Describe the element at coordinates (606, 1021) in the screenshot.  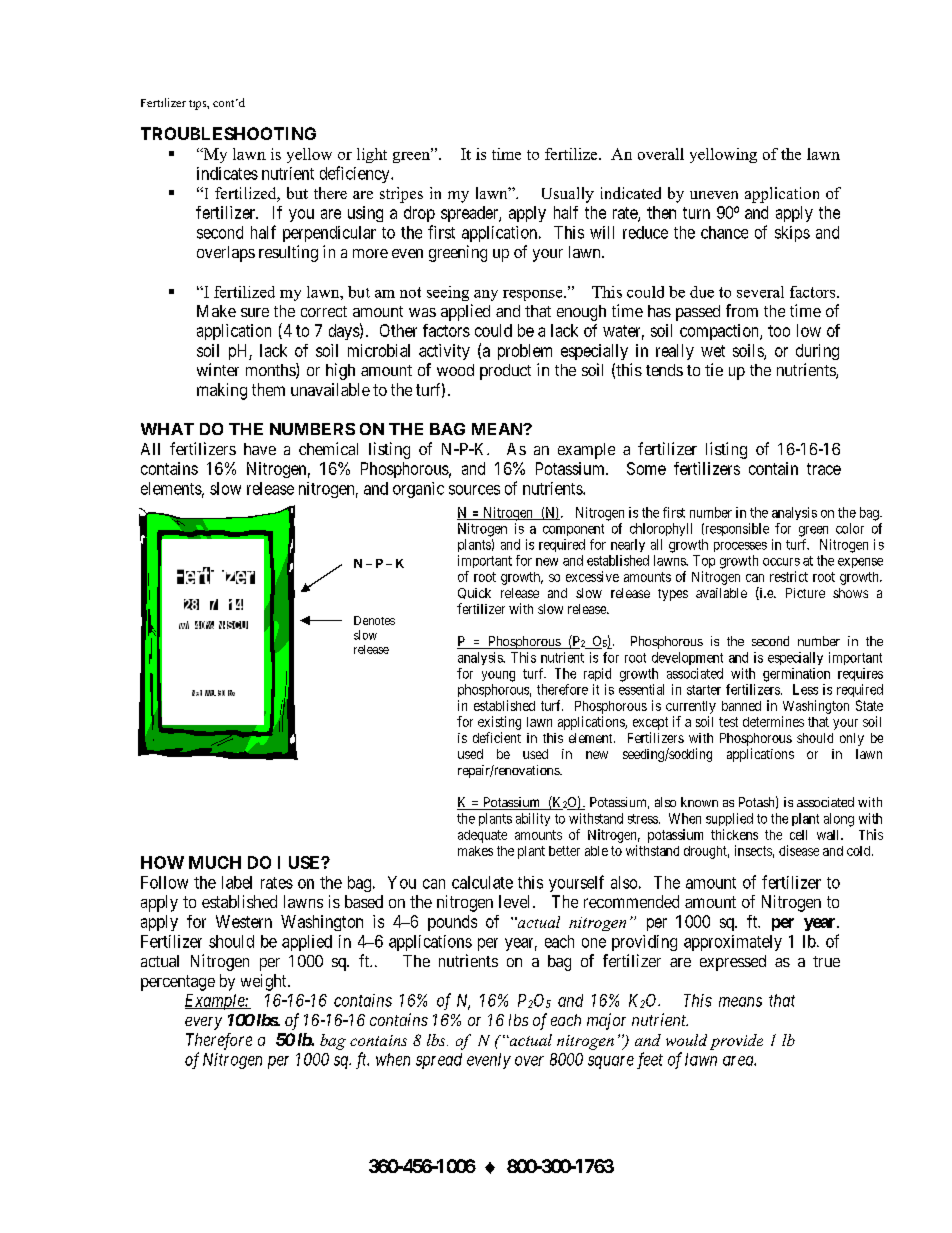
I see `major` at that location.
